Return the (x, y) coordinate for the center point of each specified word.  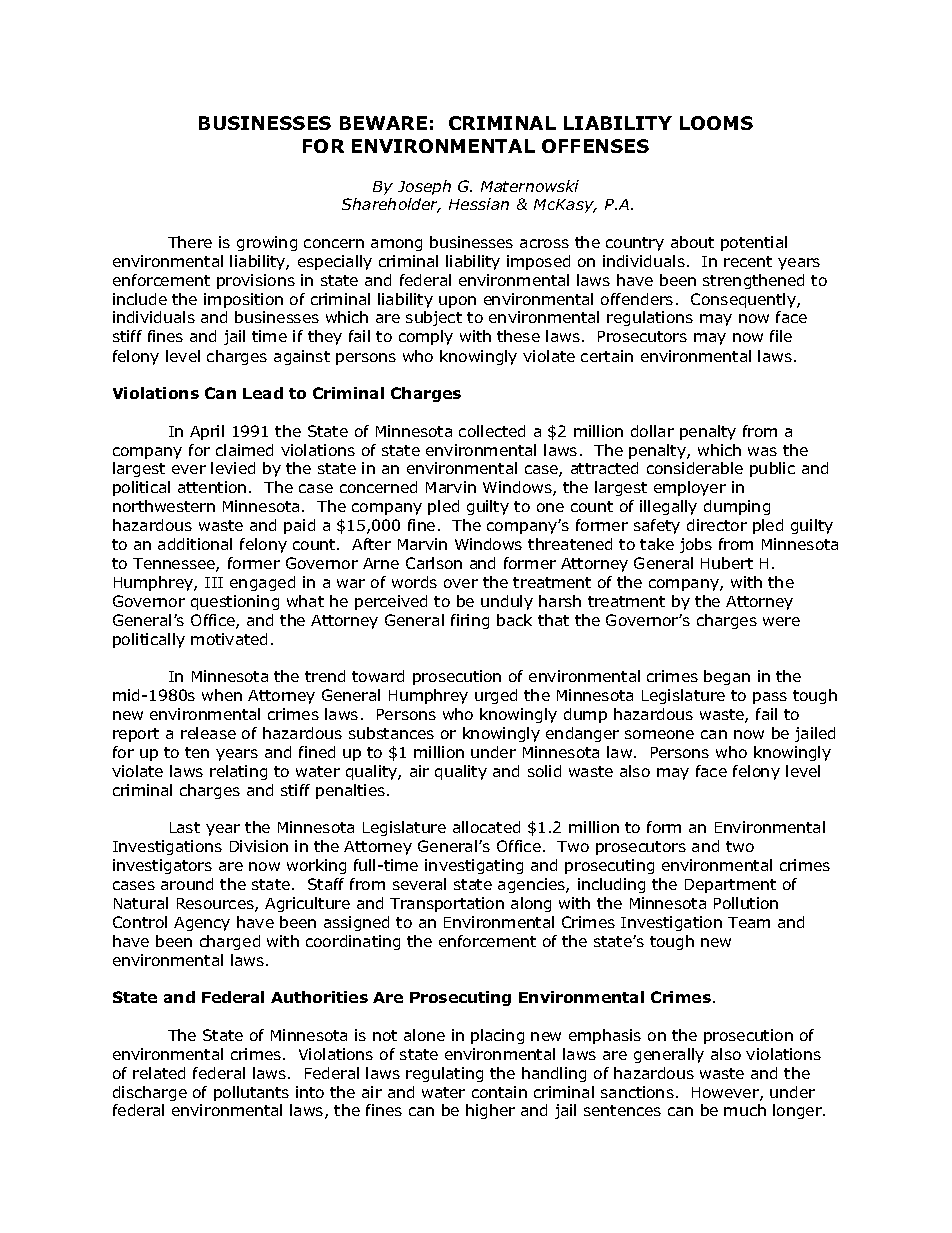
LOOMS (716, 123)
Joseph (424, 187)
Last (185, 827)
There (190, 242)
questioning (235, 602)
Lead (263, 393)
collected (492, 431)
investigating (474, 866)
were (781, 621)
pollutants (251, 1093)
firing (470, 621)
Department (730, 886)
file (781, 336)
